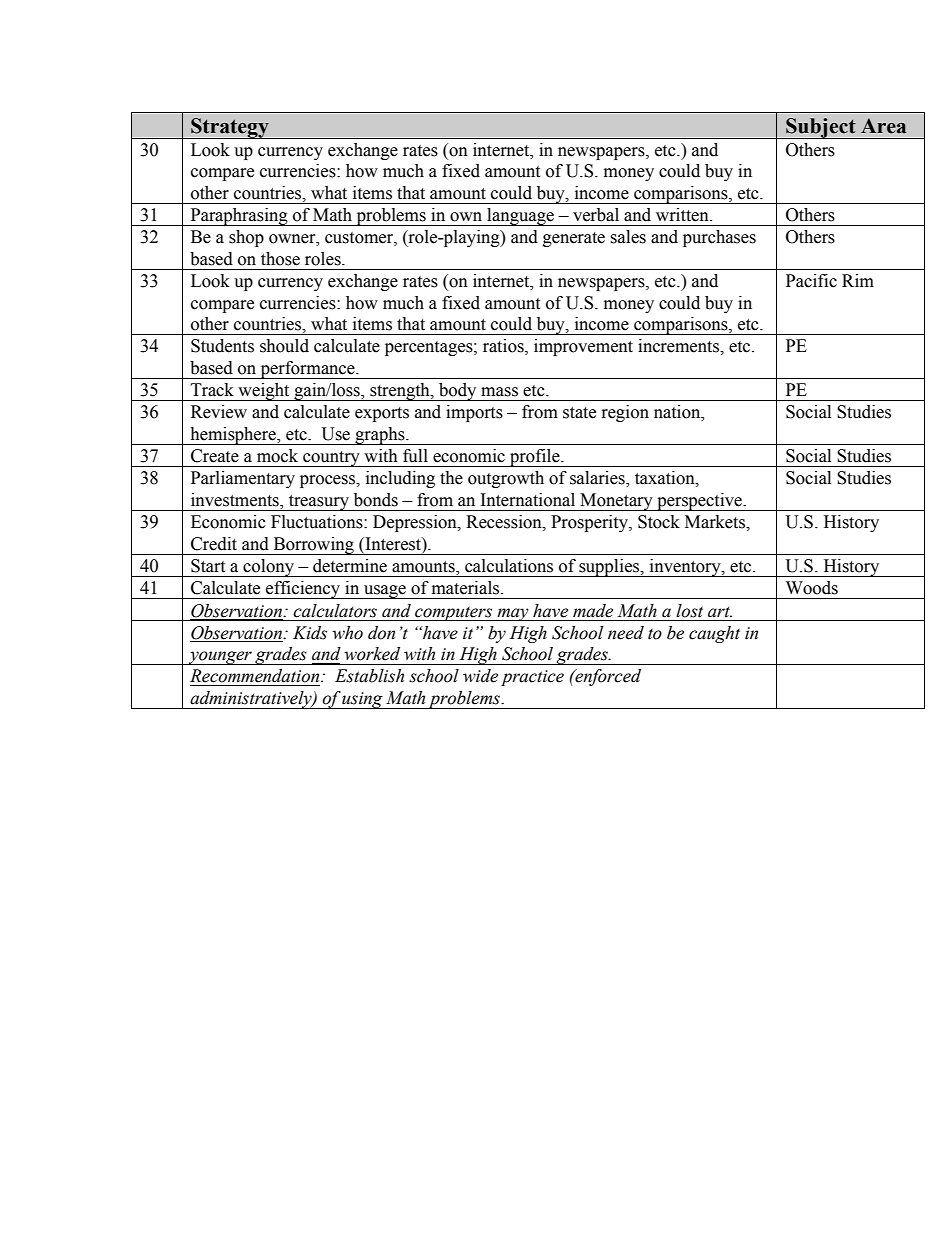 The image size is (952, 1233). I want to click on Subject, so click(821, 128).
